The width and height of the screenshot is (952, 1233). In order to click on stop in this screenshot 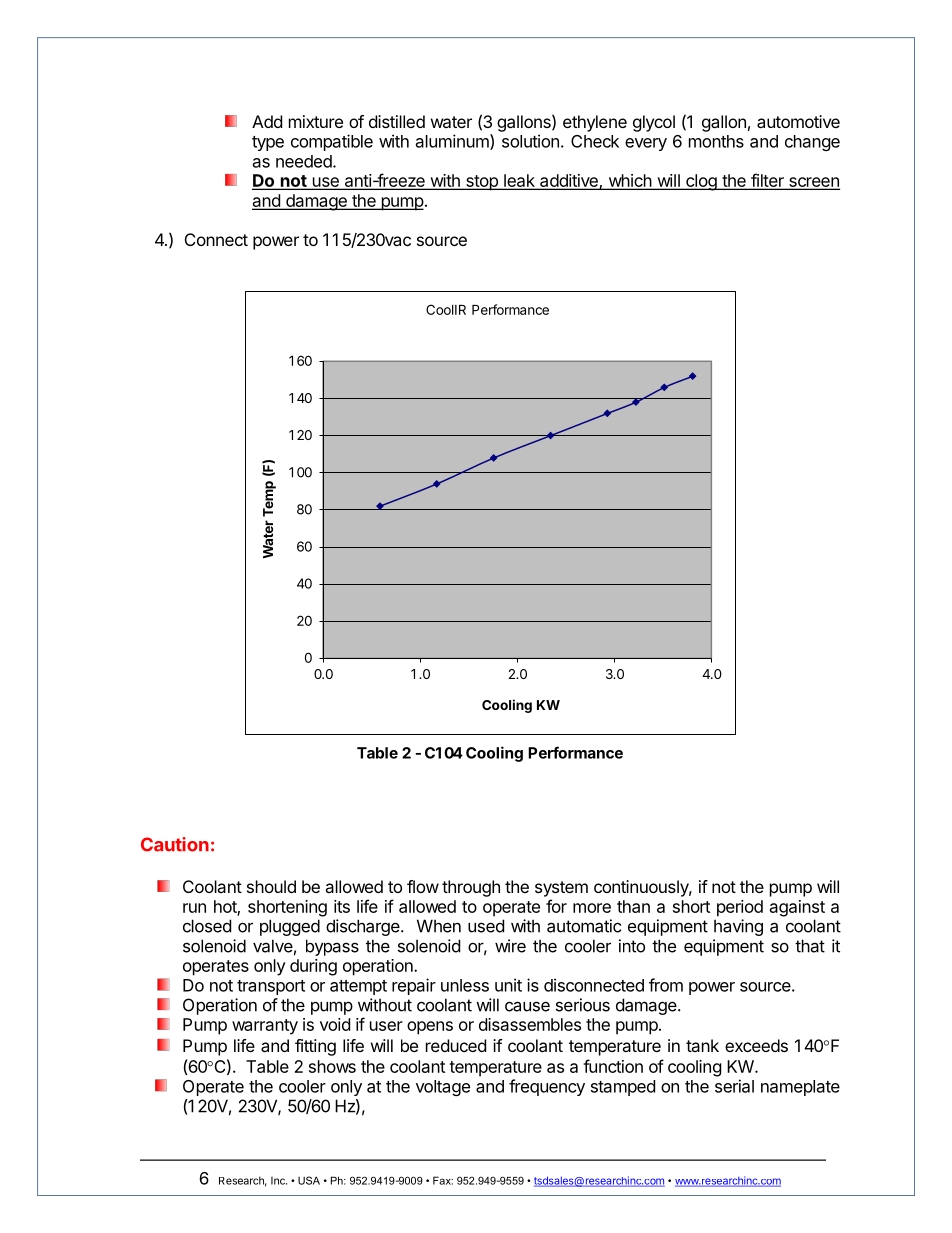, I will do `click(482, 183)`.
